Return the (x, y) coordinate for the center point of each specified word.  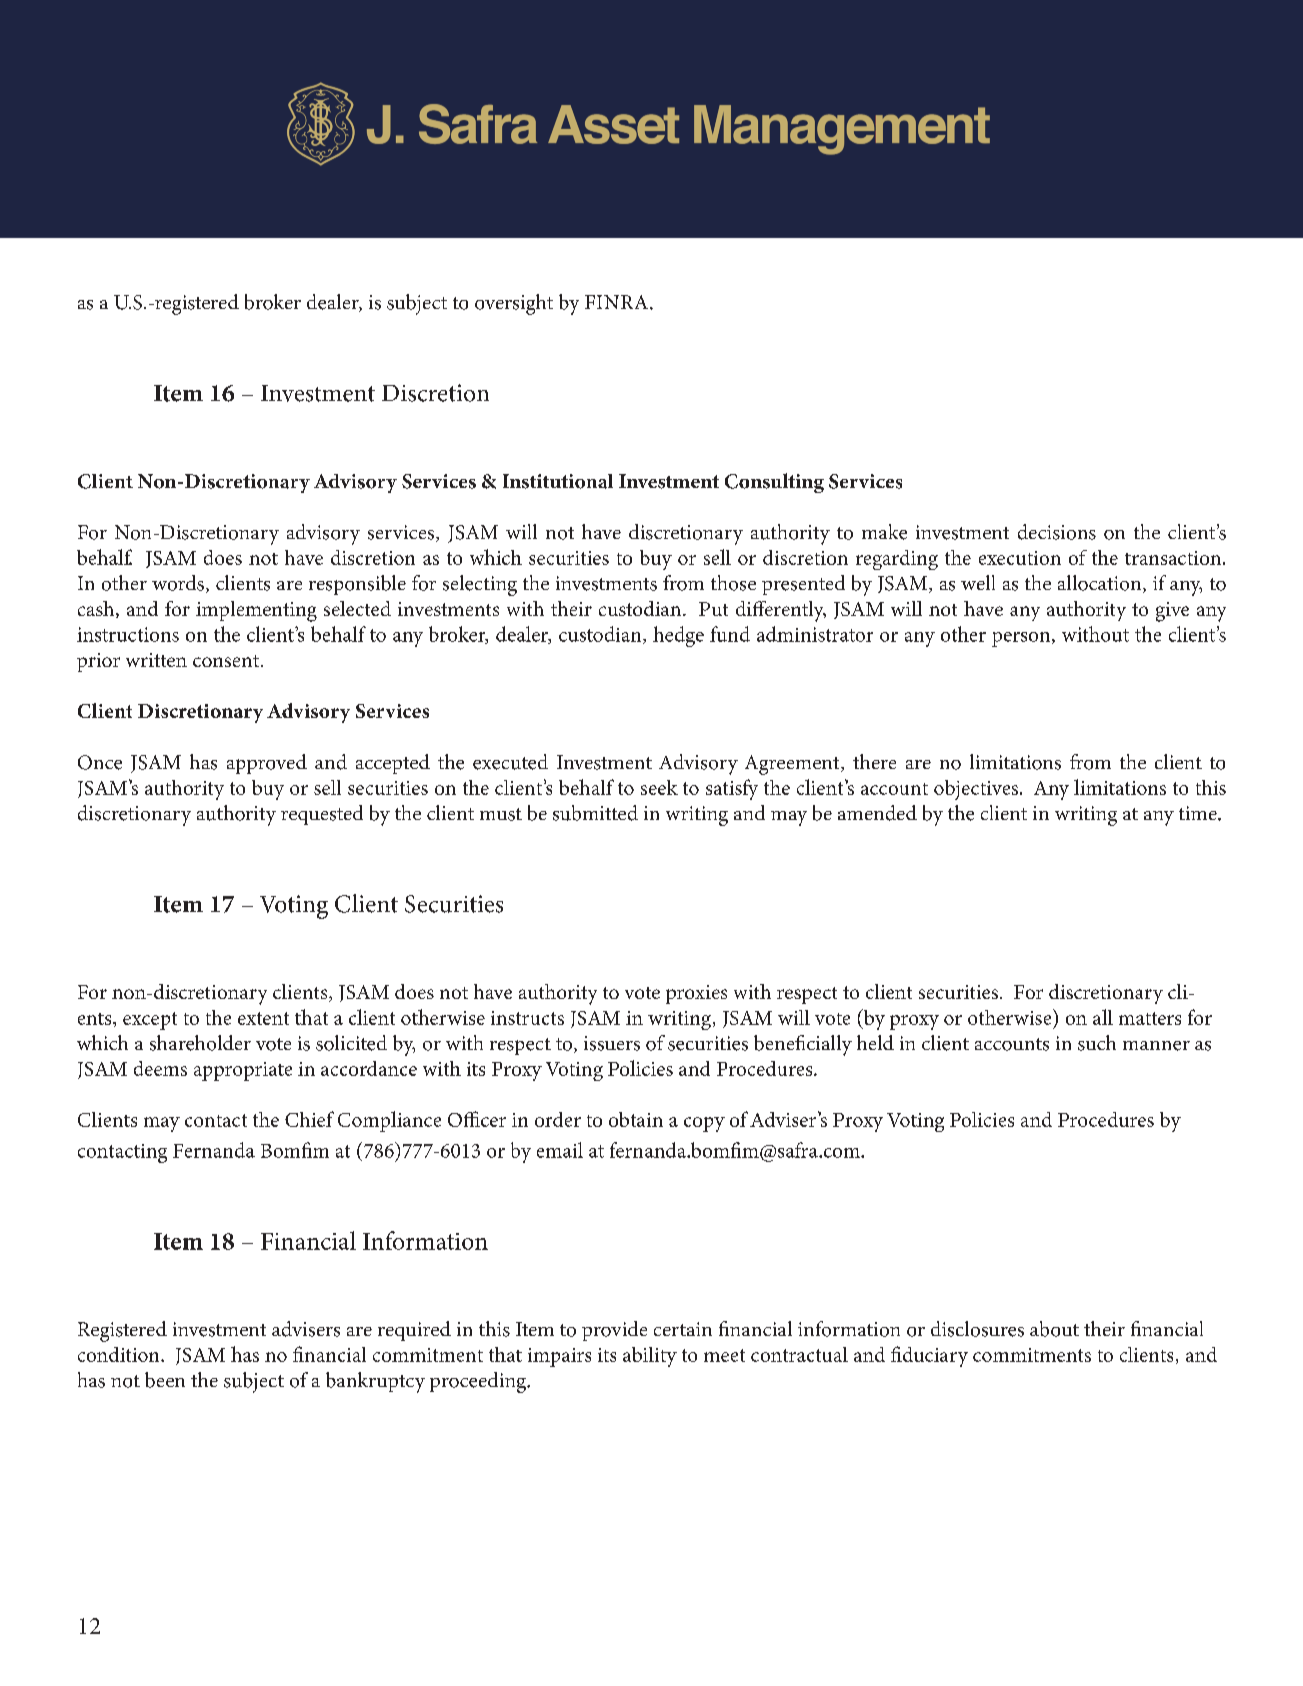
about (1054, 1329)
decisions (1057, 532)
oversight (514, 304)
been (165, 1380)
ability (650, 1357)
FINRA (616, 302)
